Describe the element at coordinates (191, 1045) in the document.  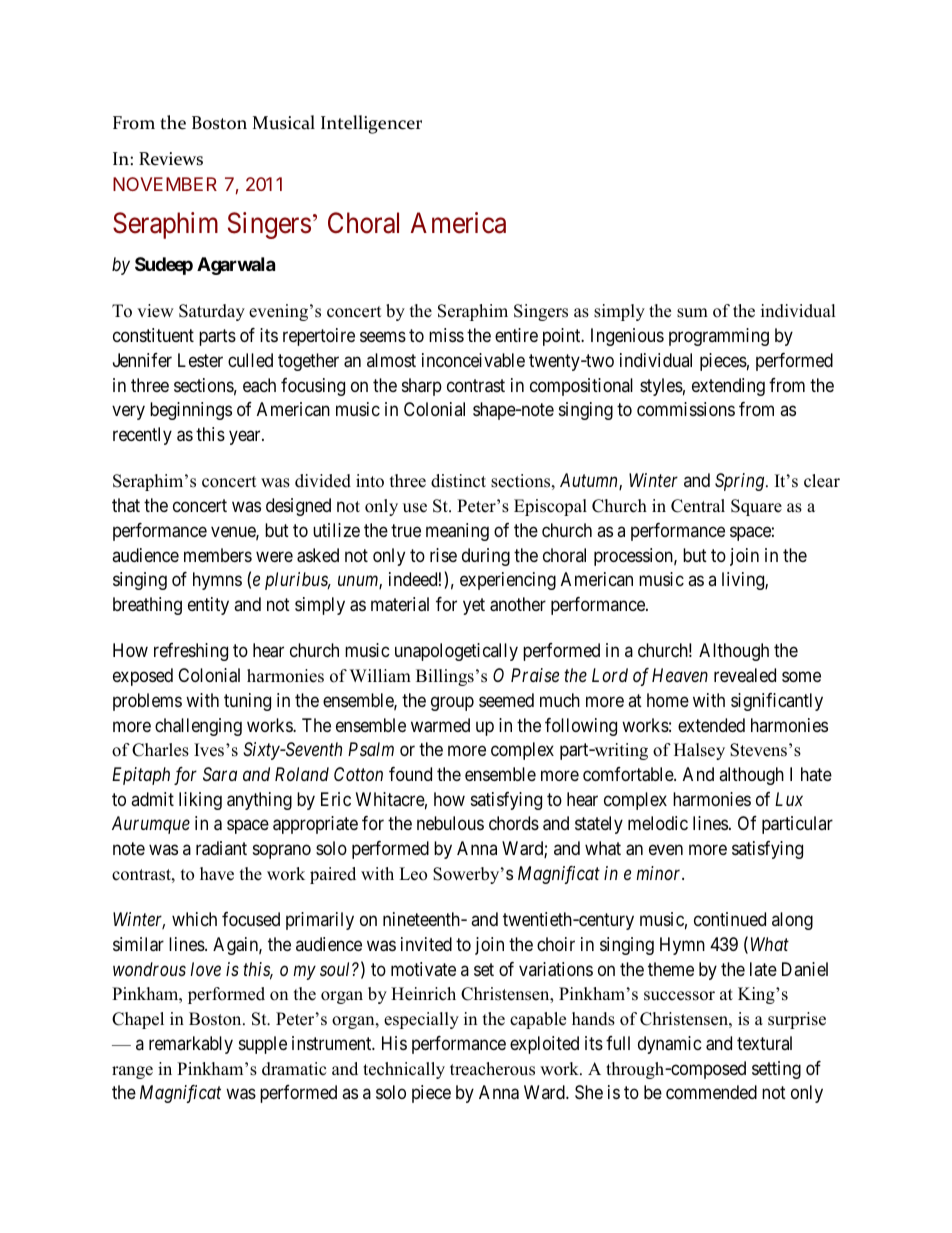
I see `remarkably` at that location.
